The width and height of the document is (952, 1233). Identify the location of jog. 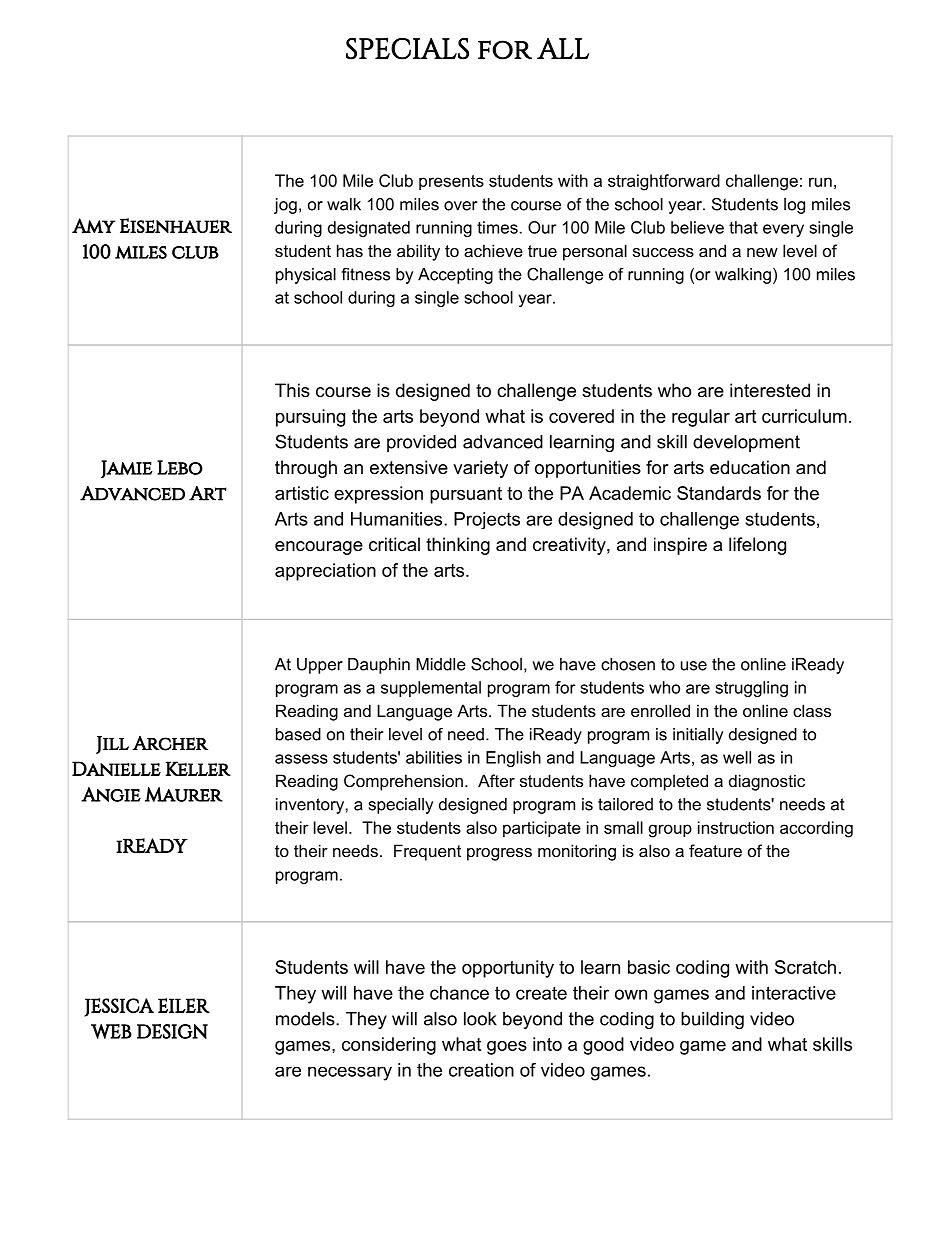
(285, 206).
